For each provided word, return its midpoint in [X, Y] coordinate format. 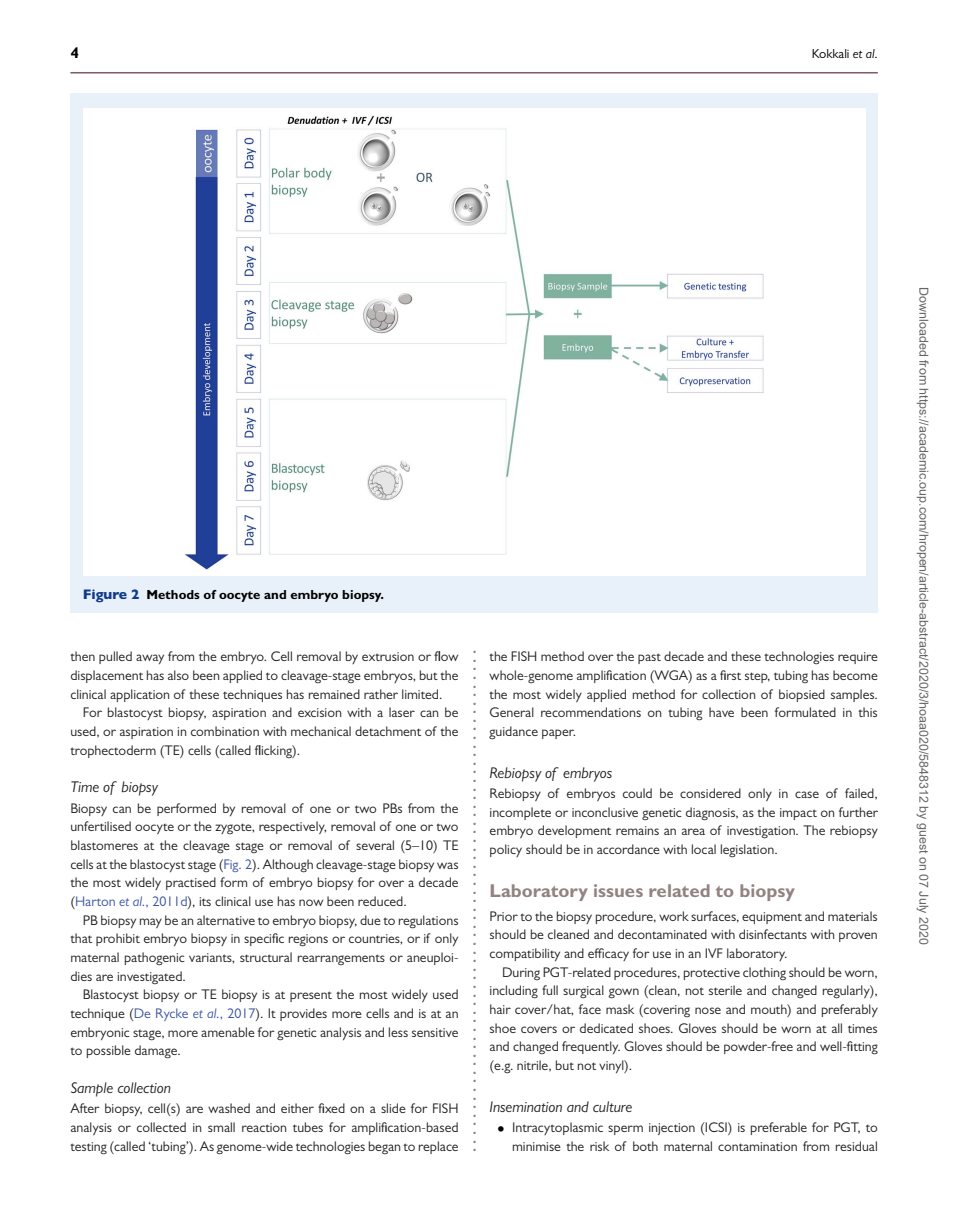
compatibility [525, 954]
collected [161, 1127]
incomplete [520, 813]
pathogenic [155, 958]
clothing [764, 973]
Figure [105, 596]
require [858, 658]
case [807, 794]
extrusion [388, 656]
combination [225, 731]
